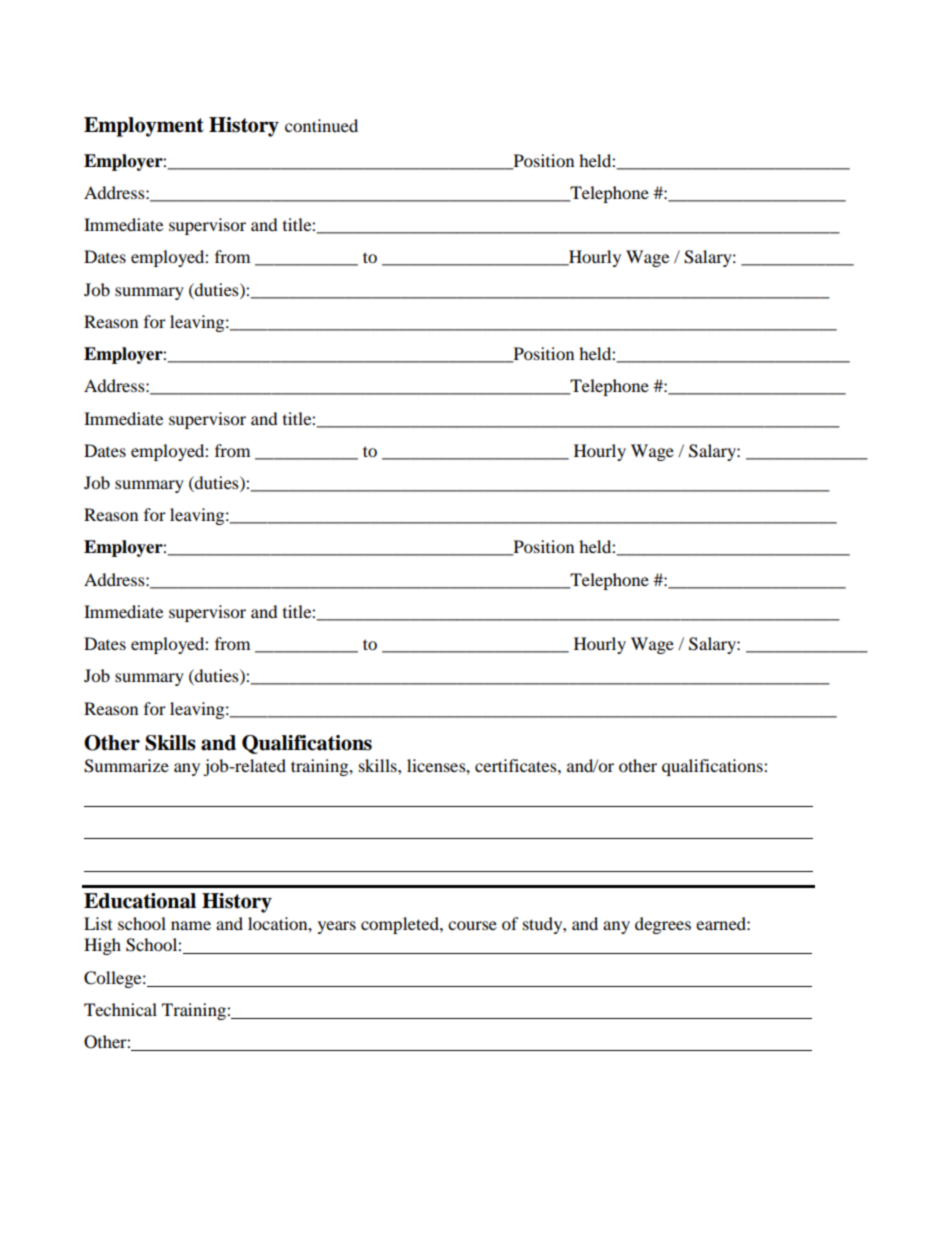 Image resolution: width=952 pixels, height=1233 pixels. What do you see at coordinates (663, 925) in the document?
I see `degrees` at bounding box center [663, 925].
